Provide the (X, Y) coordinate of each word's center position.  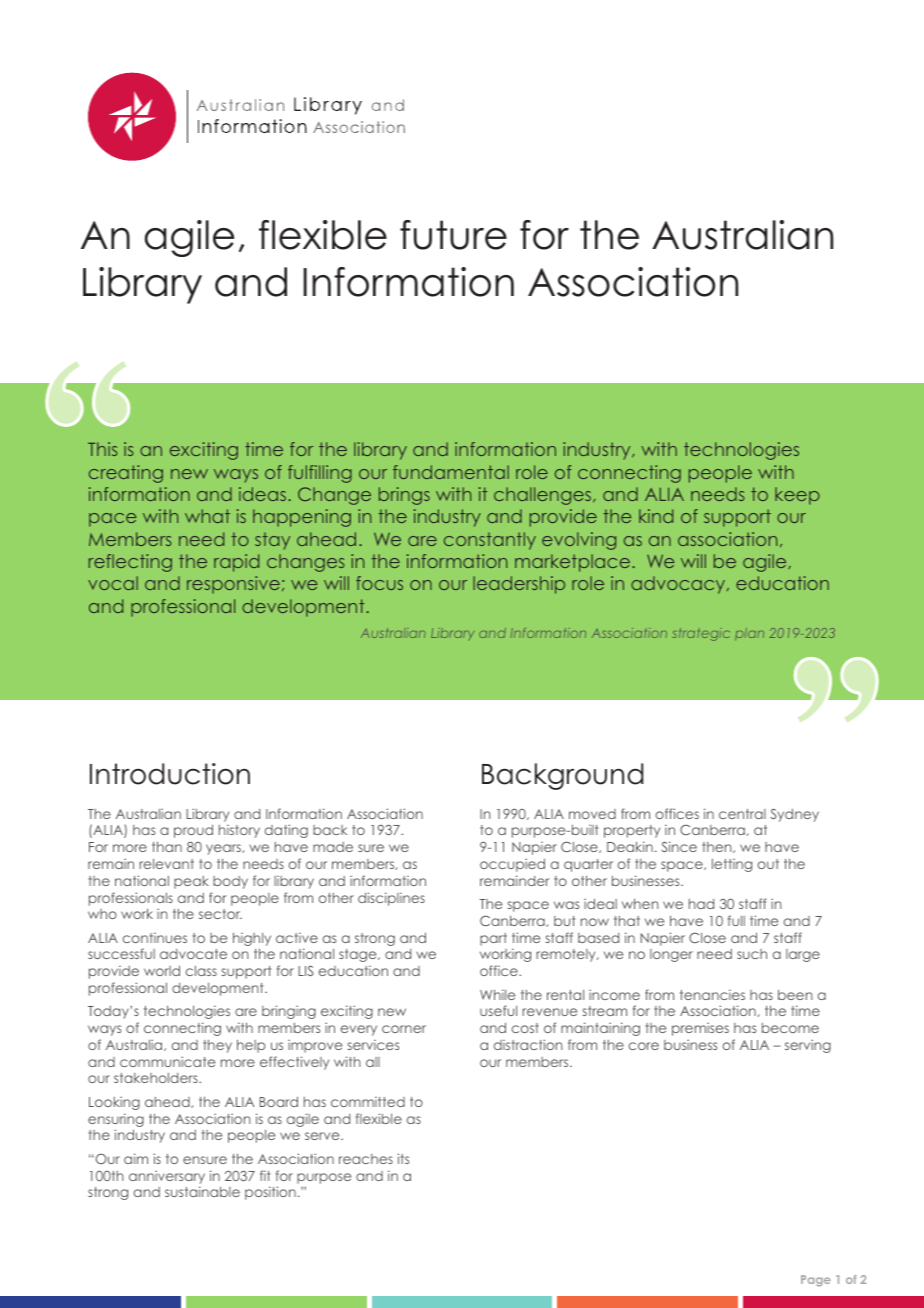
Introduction (170, 774)
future (453, 235)
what (207, 516)
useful (498, 1010)
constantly (490, 541)
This (102, 449)
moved (592, 814)
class (201, 971)
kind (656, 516)
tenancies (712, 995)
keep (797, 496)
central (742, 814)
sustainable (202, 1191)
